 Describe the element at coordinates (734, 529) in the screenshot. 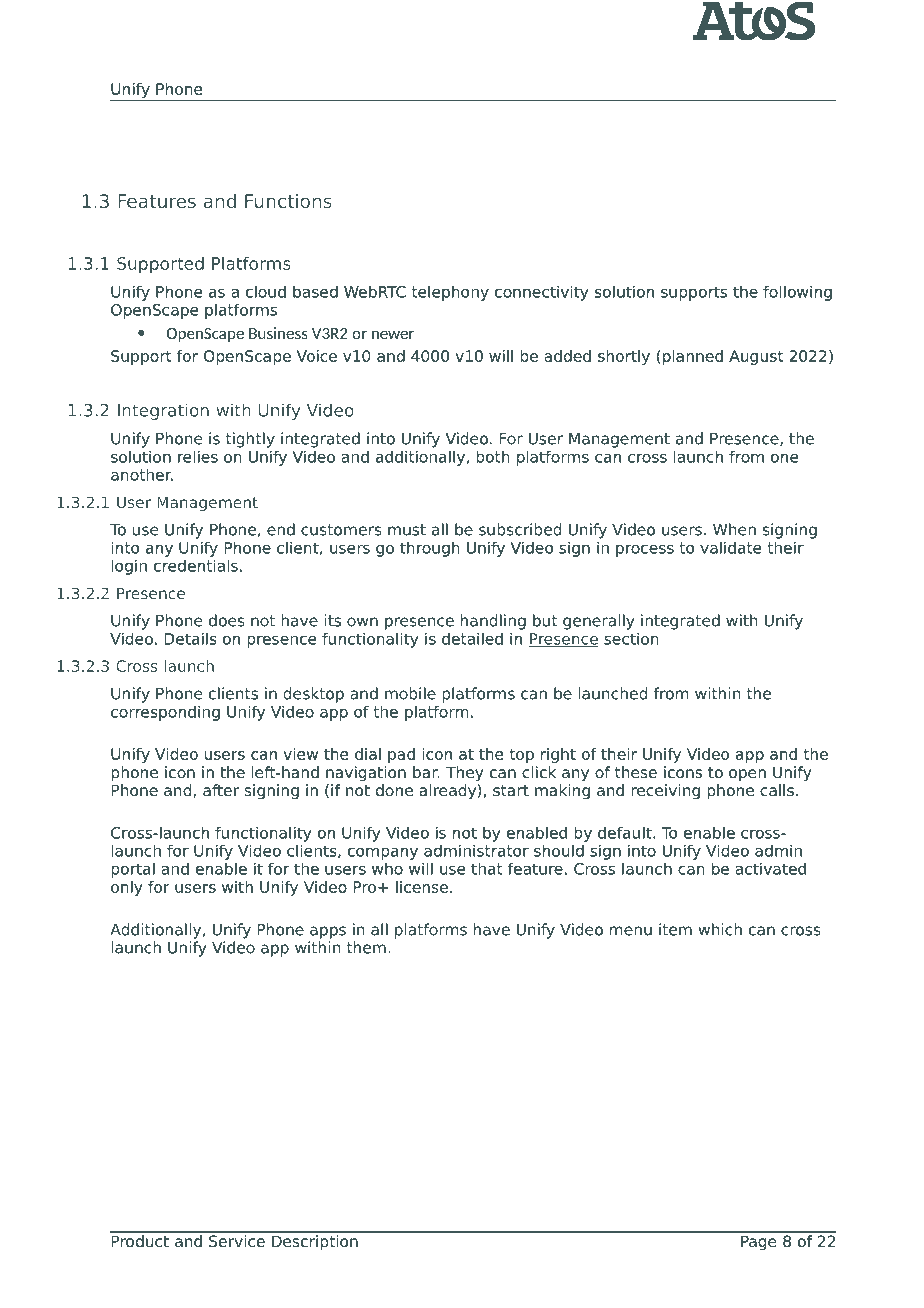

I see `When` at that location.
